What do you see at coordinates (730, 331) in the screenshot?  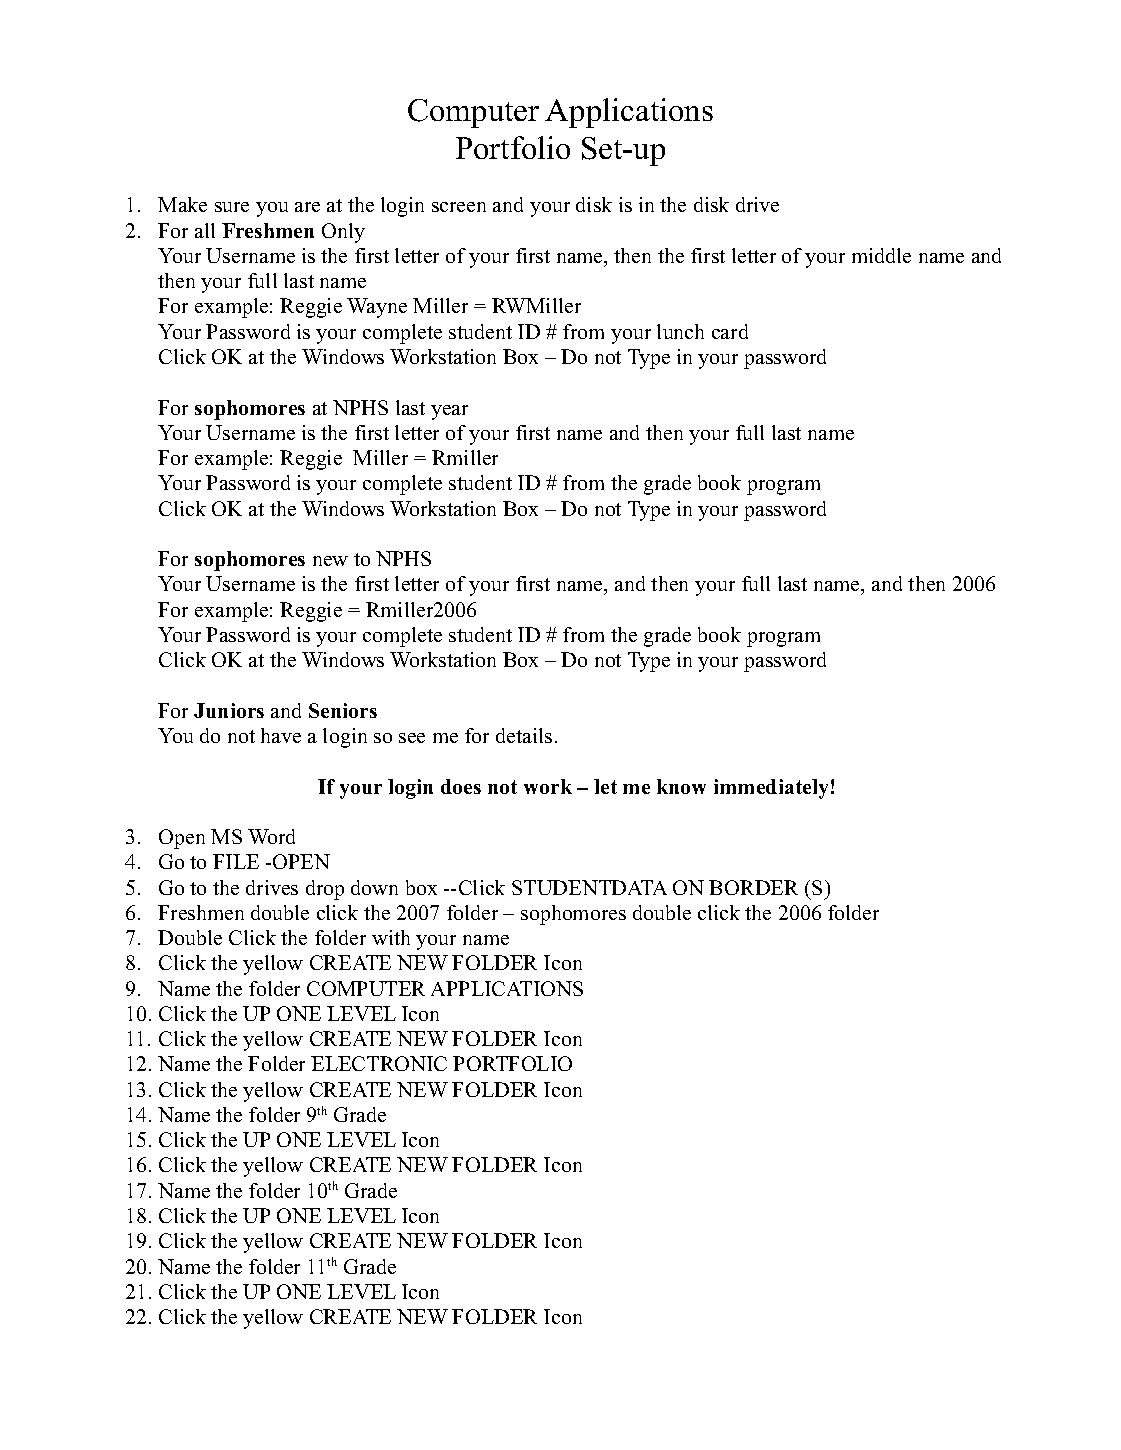 I see `card` at bounding box center [730, 331].
